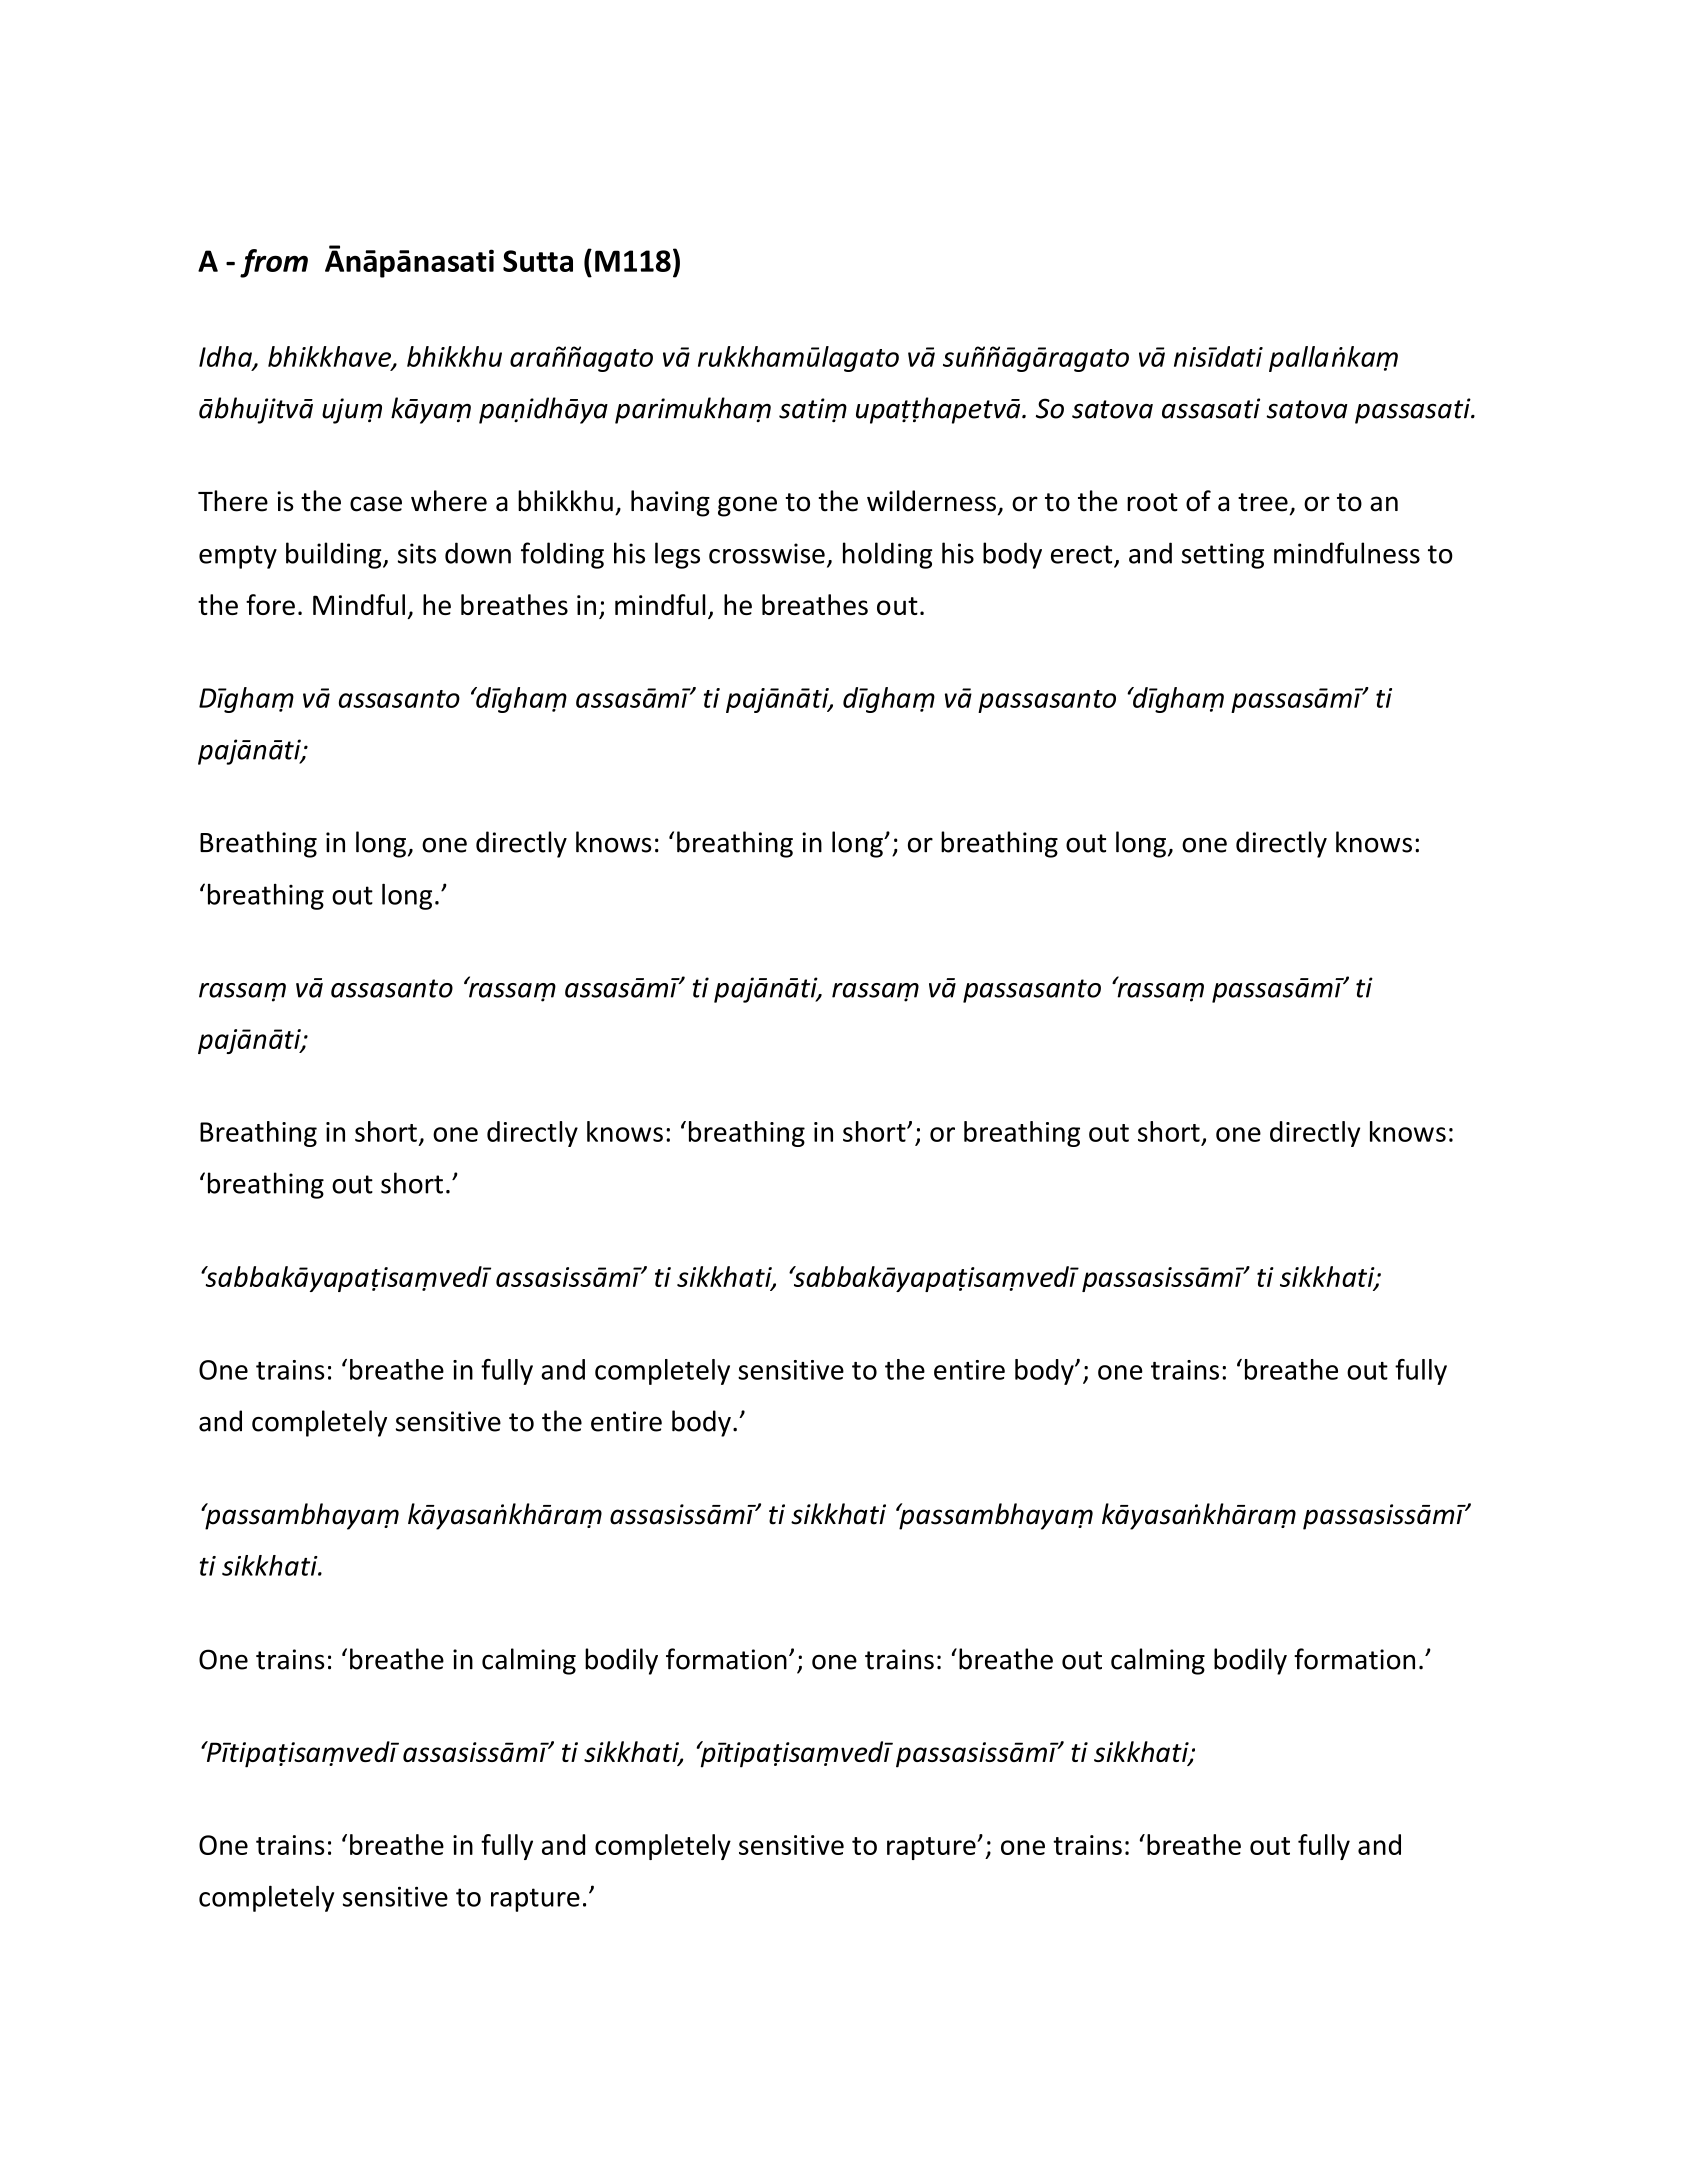  What do you see at coordinates (270, 604) in the screenshot?
I see `fore` at bounding box center [270, 604].
